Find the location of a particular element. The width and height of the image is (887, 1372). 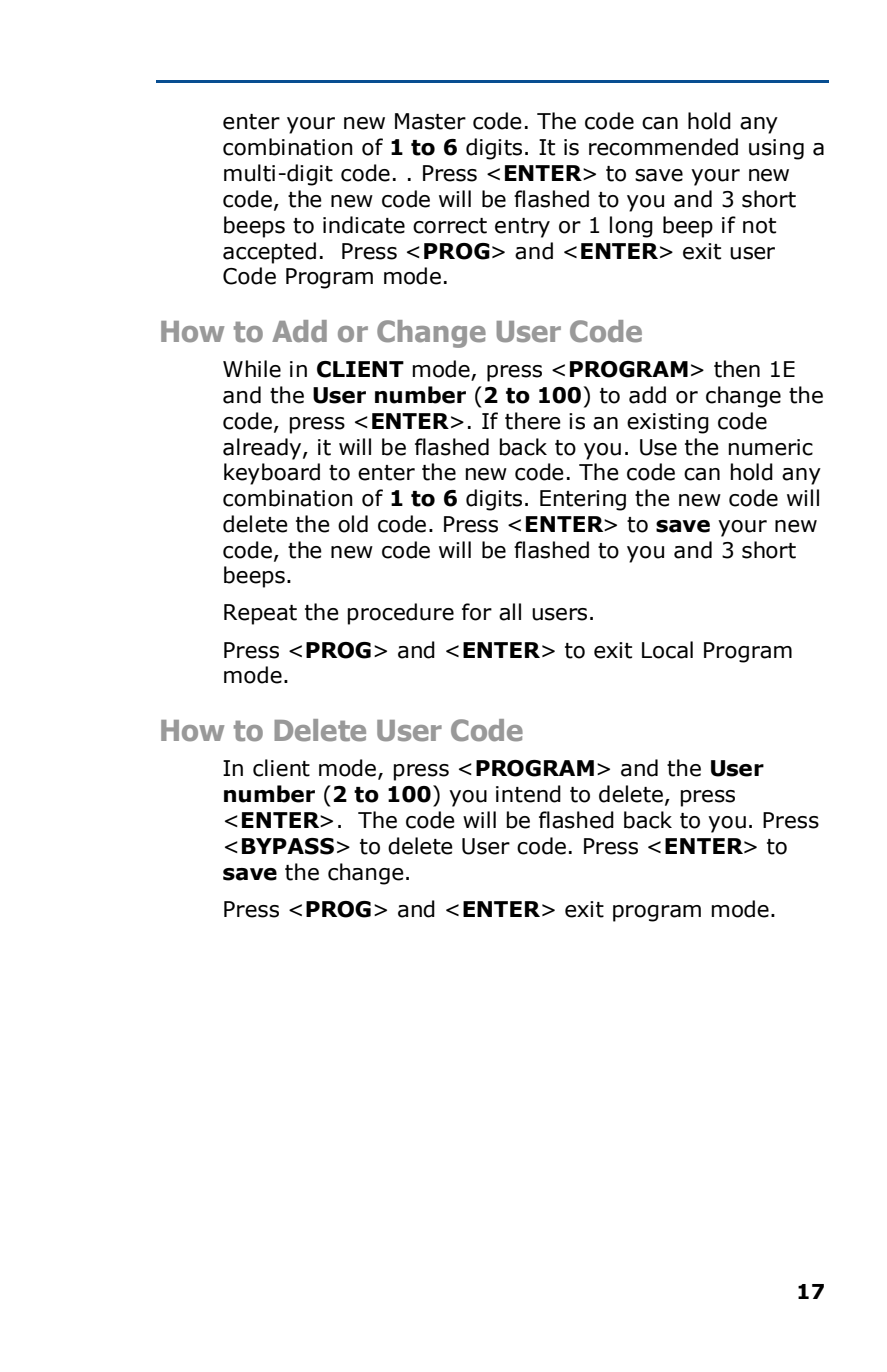

BYPASS is located at coordinates (288, 846).
